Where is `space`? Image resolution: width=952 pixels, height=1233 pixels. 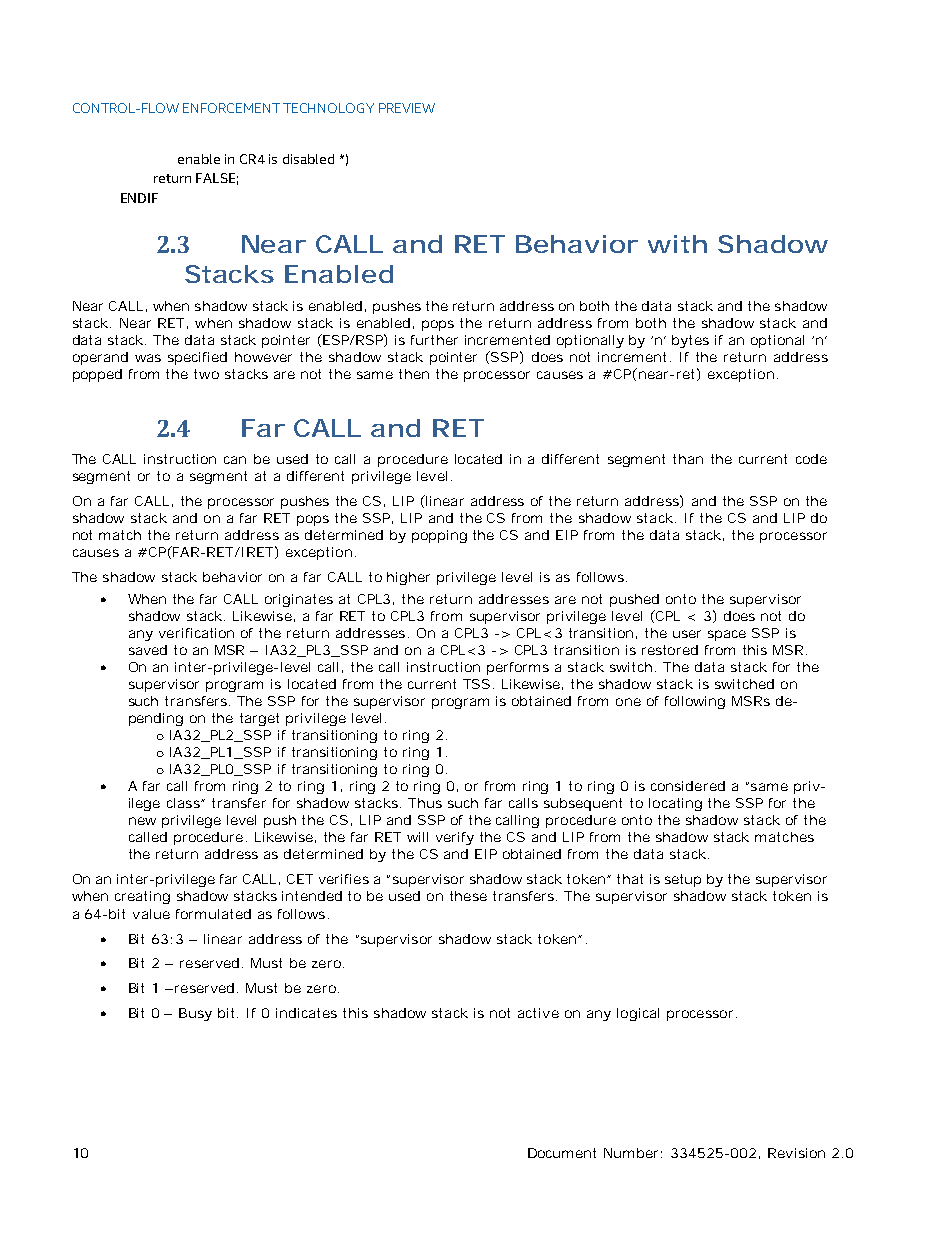 space is located at coordinates (727, 635).
